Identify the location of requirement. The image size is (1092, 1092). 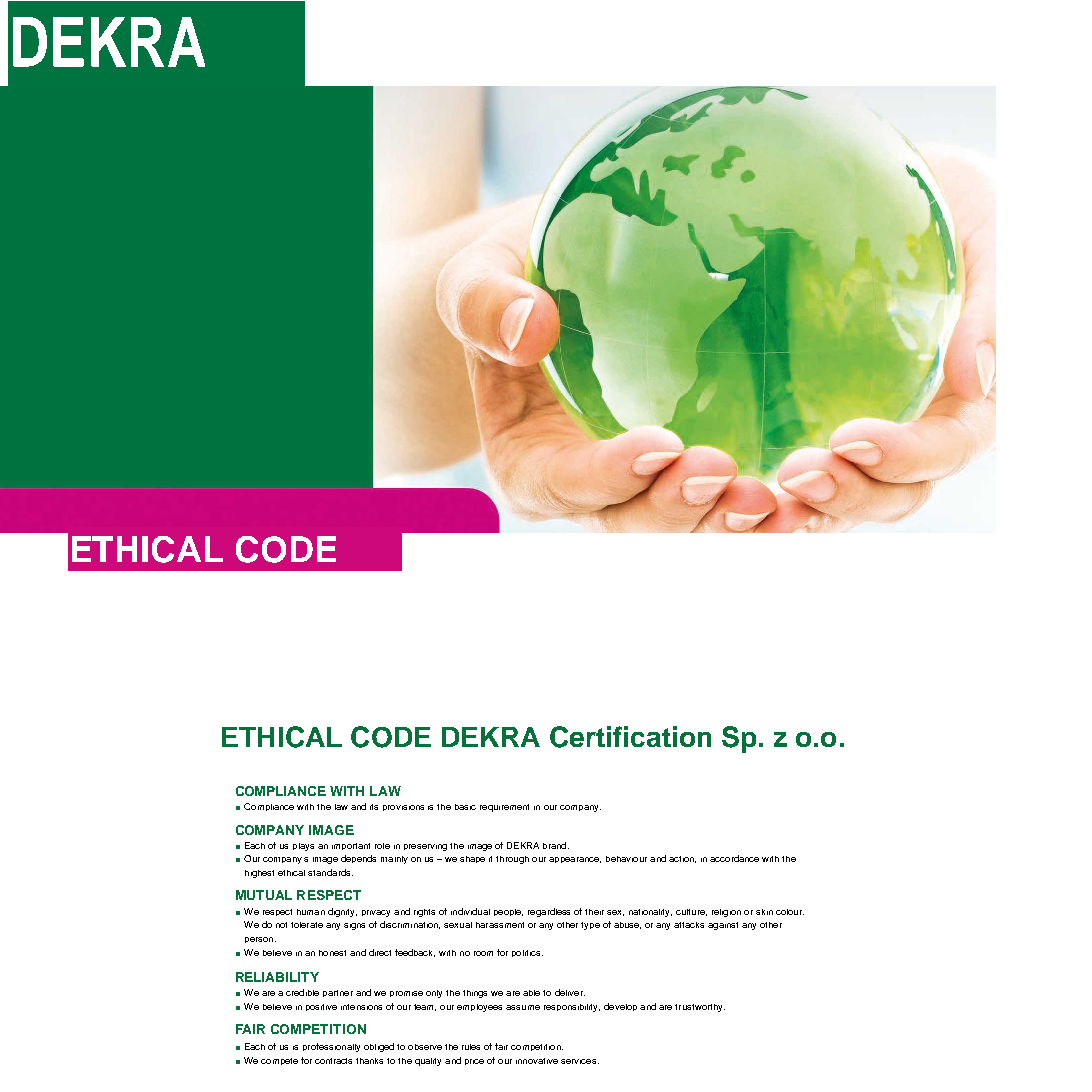
(504, 808).
